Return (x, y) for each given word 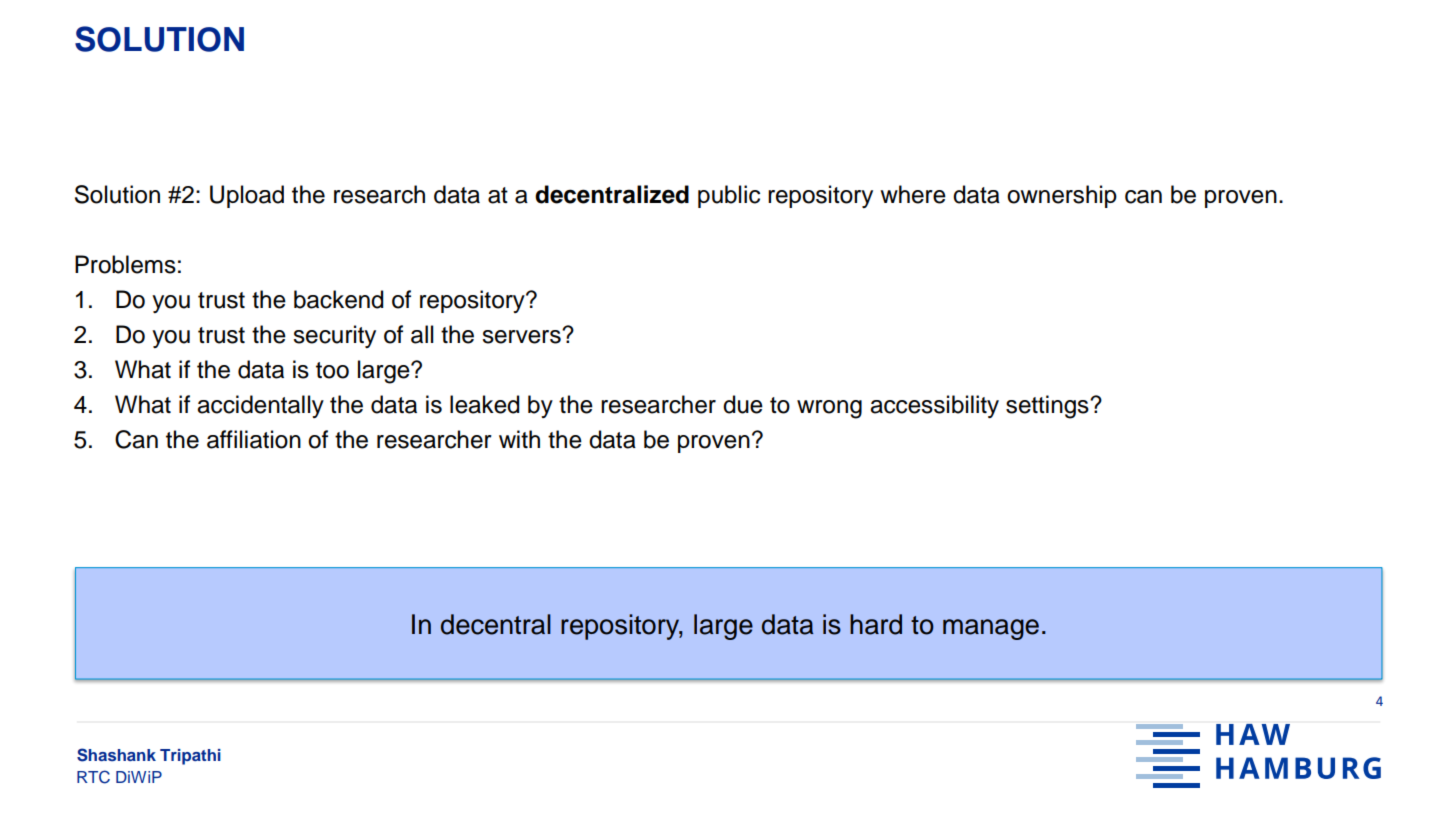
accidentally (260, 406)
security (334, 336)
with (519, 439)
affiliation (254, 439)
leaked (485, 404)
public (729, 196)
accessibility (934, 406)
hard (876, 624)
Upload (247, 196)
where (913, 194)
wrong (829, 409)
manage (991, 629)
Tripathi (190, 757)
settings (1048, 407)
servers (522, 336)
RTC (93, 777)
